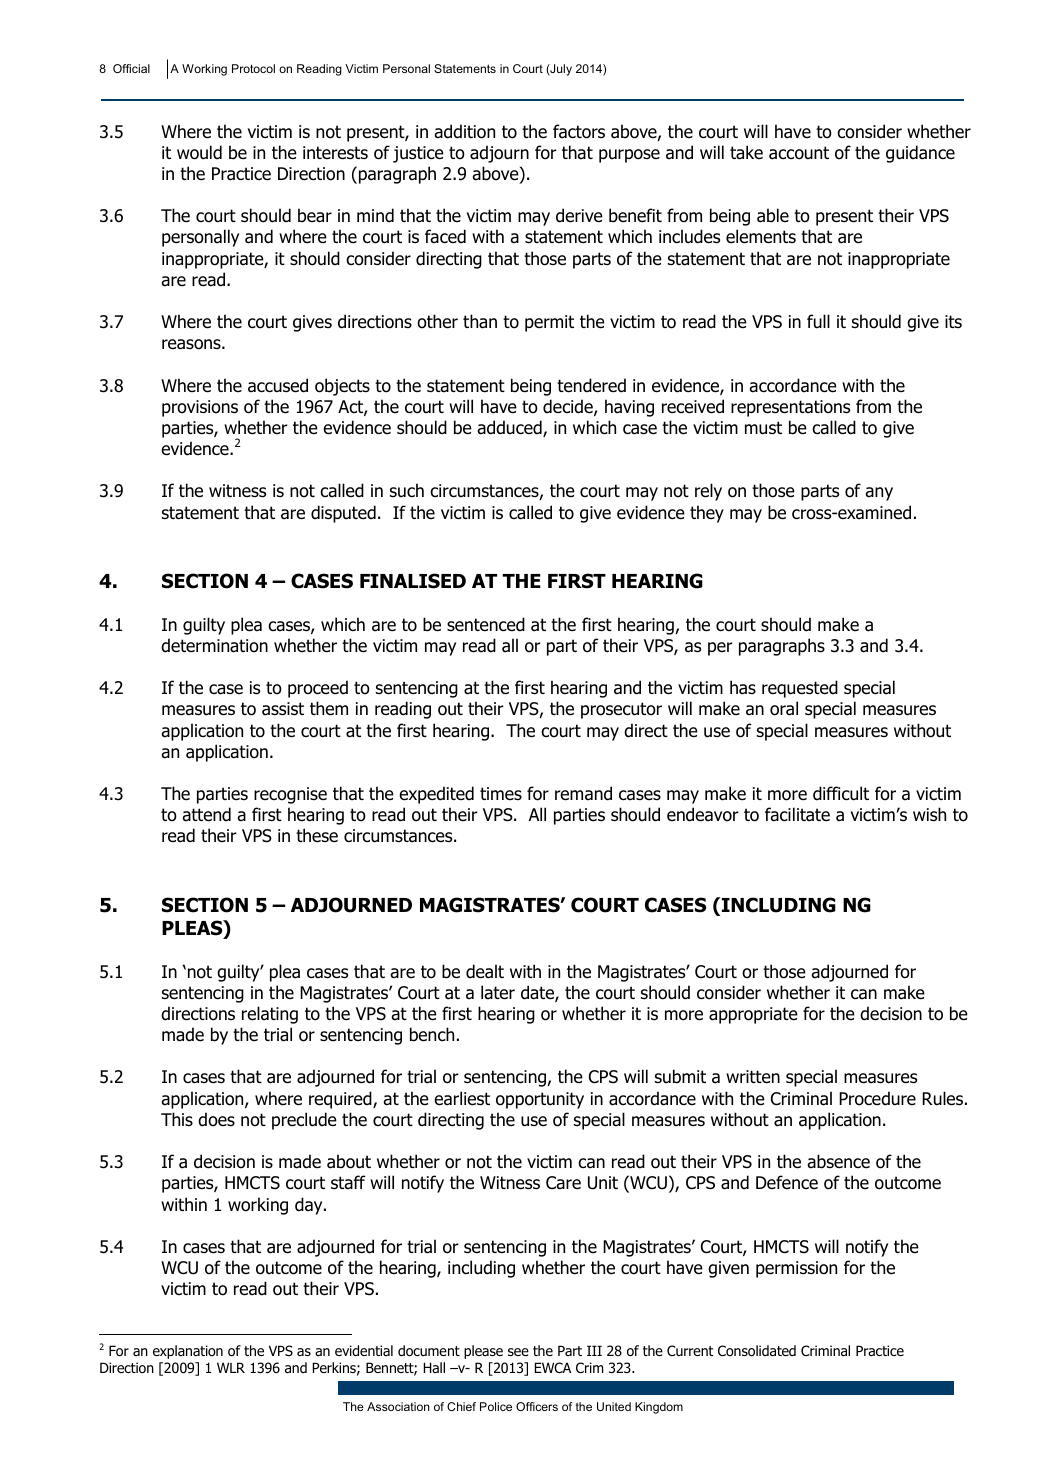 The width and height of the screenshot is (1044, 1476). I want to click on remand, so click(583, 793).
